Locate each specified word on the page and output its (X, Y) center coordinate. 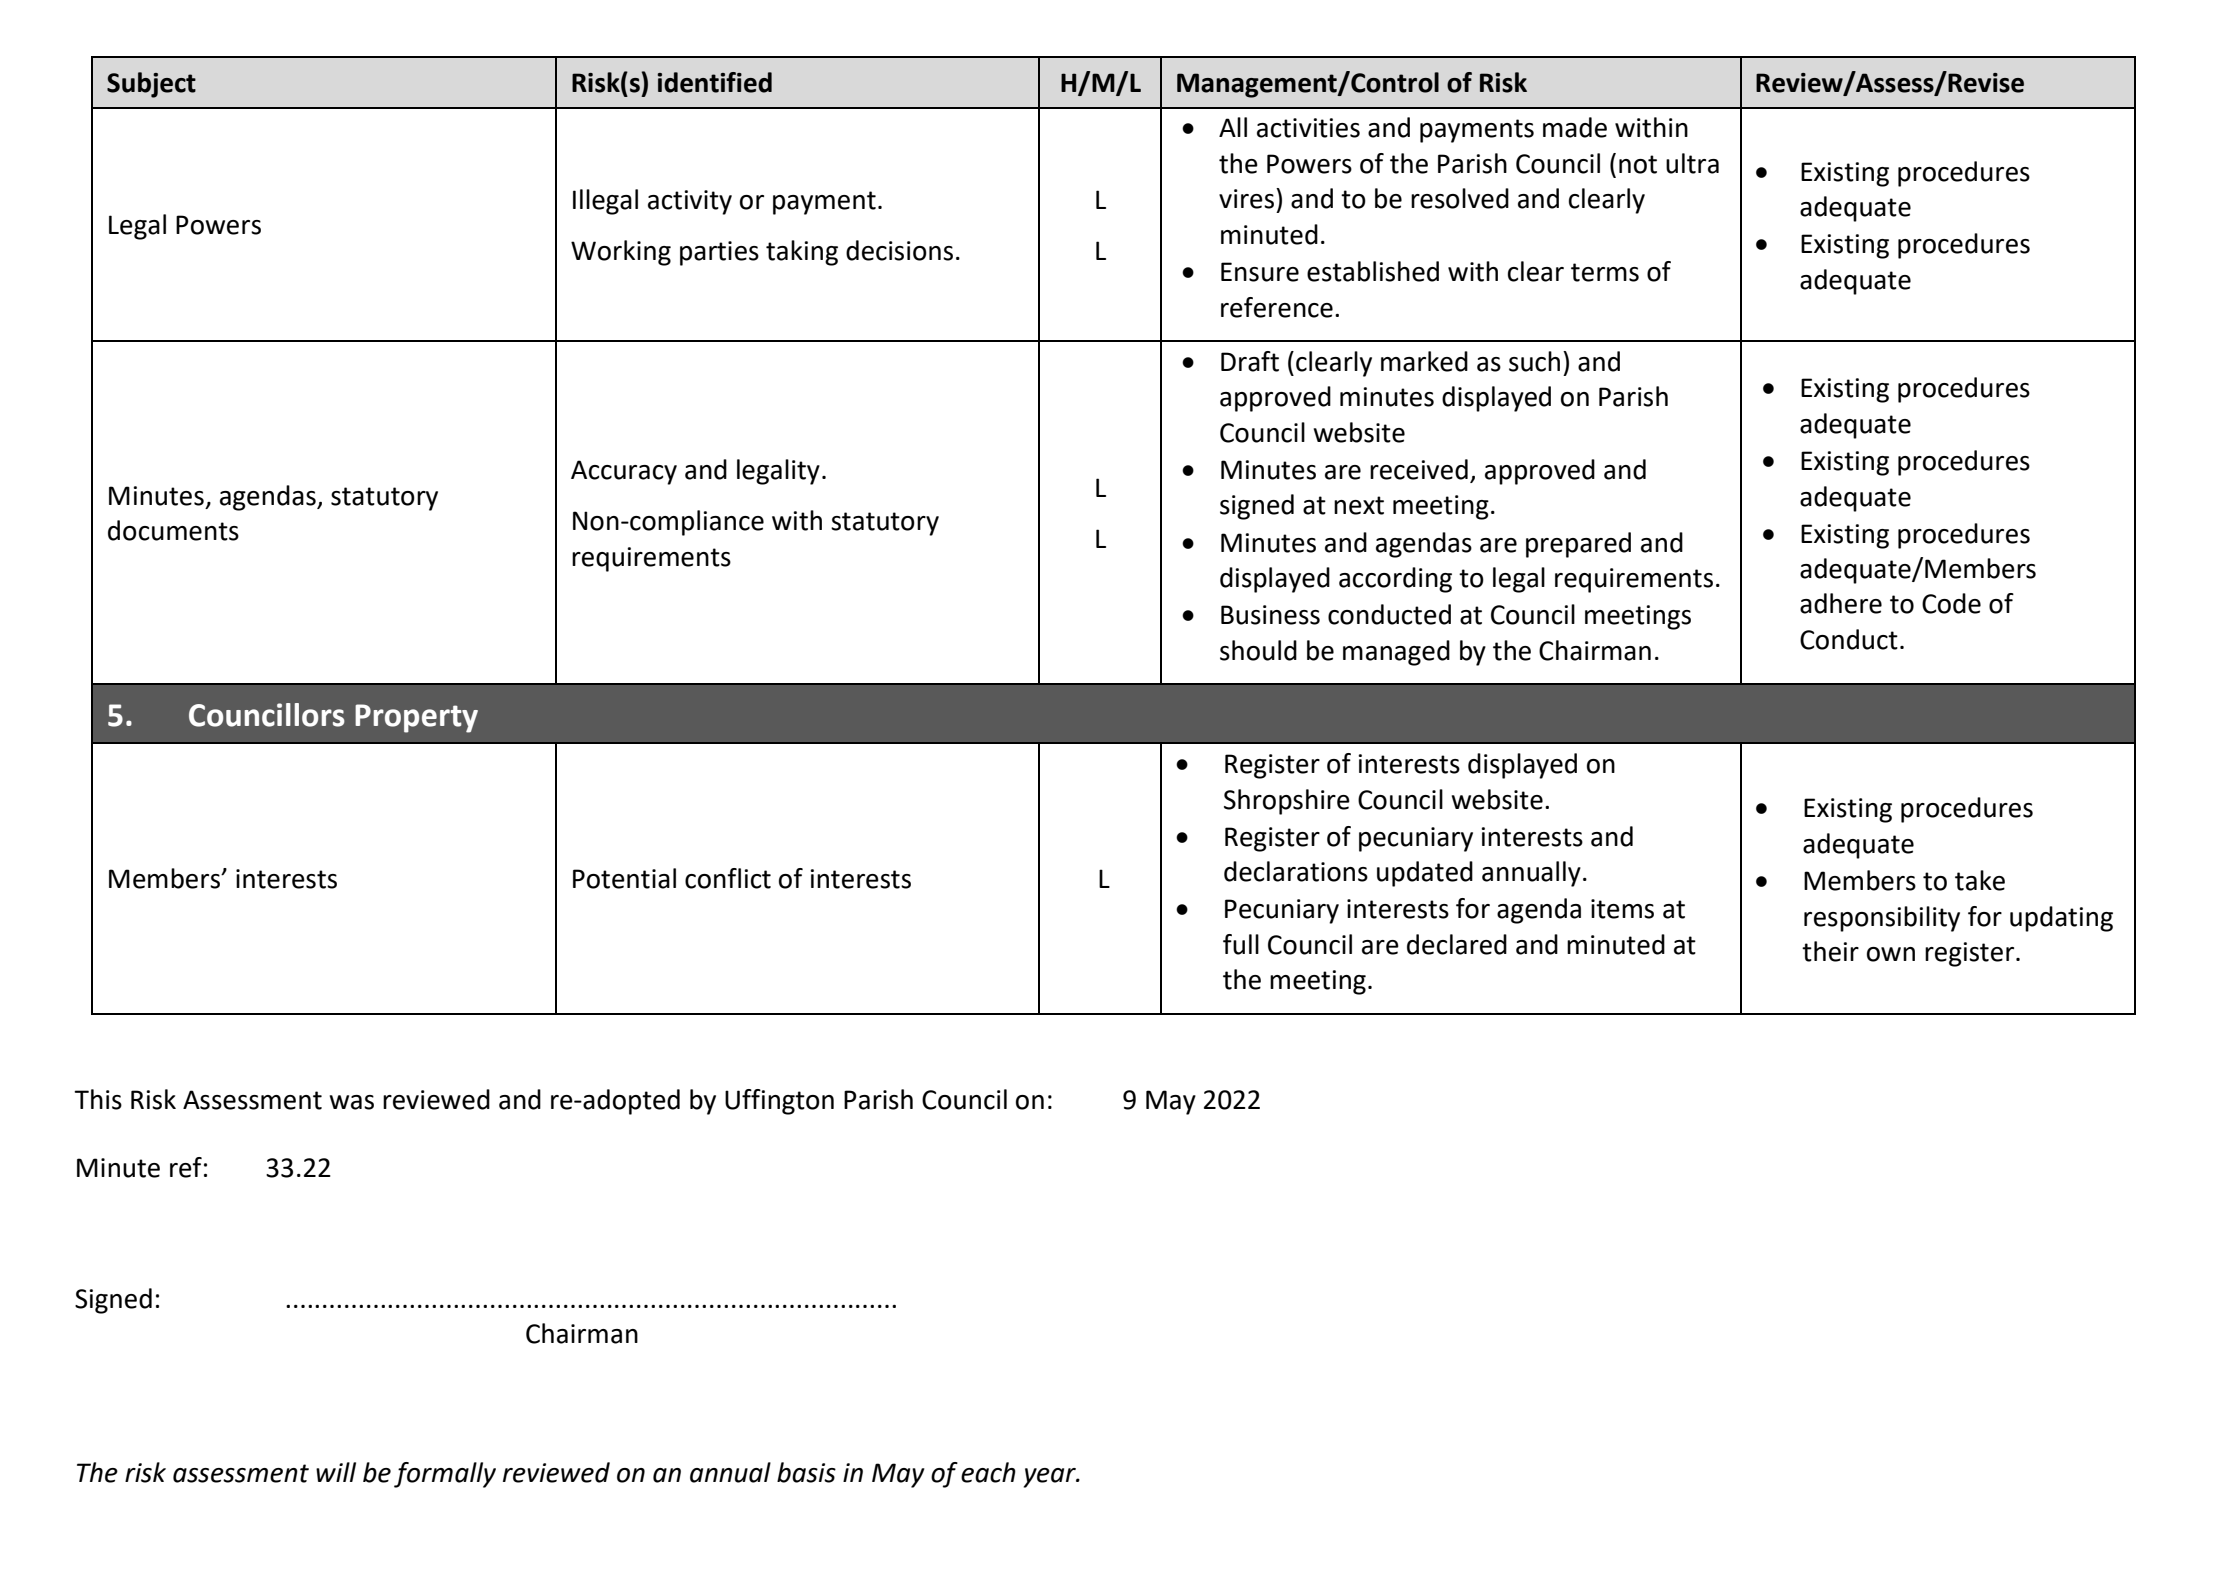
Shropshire (1287, 802)
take (1980, 880)
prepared (1578, 545)
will (336, 1472)
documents (173, 530)
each (988, 1472)
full (1241, 944)
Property (416, 718)
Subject (151, 85)
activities (1308, 128)
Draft (1250, 361)
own (1891, 954)
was (352, 1102)
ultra (1692, 163)
